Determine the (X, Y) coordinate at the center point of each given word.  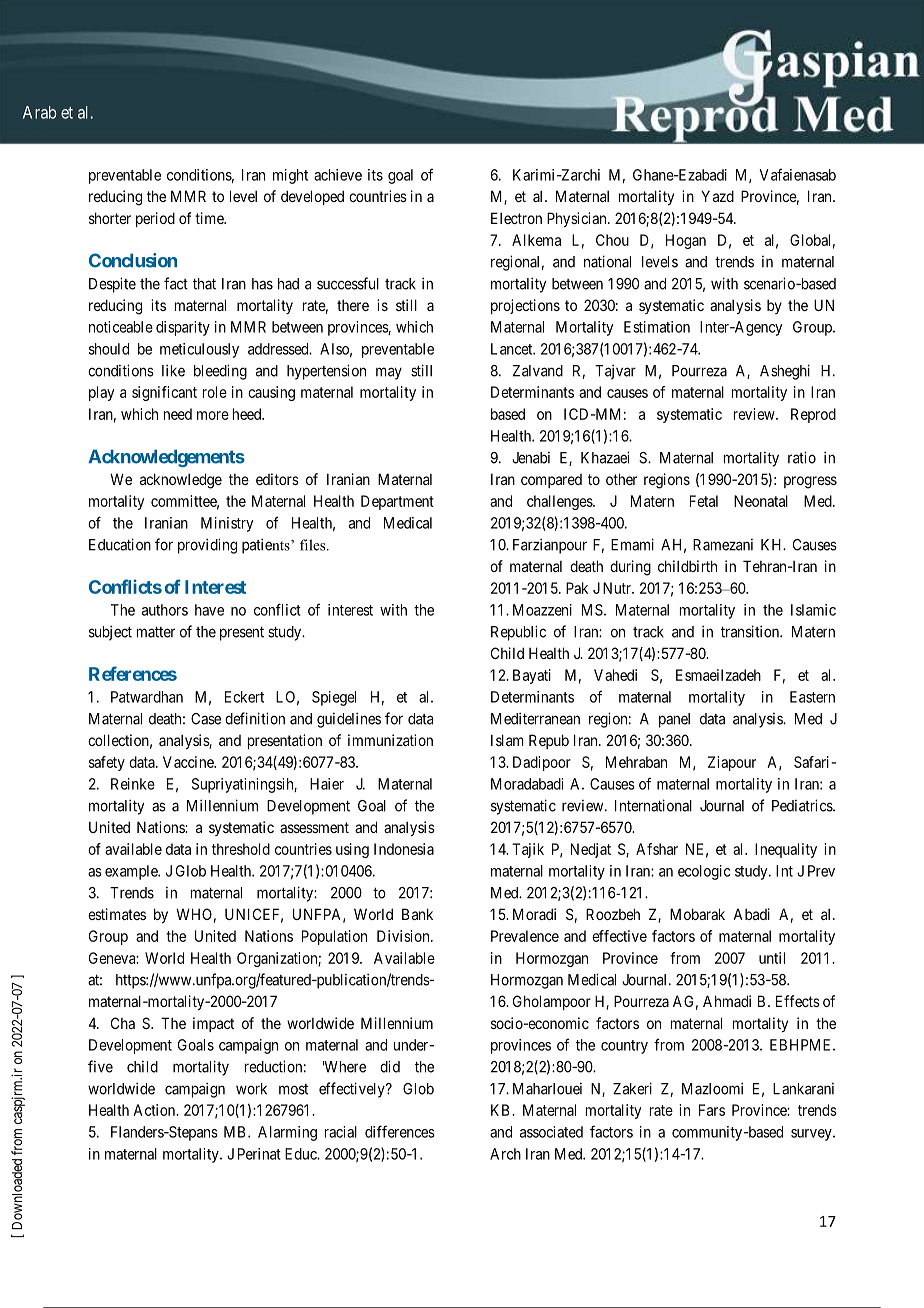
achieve (338, 175)
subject (110, 633)
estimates (117, 914)
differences (400, 1131)
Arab (40, 112)
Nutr (618, 588)
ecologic (704, 872)
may (389, 373)
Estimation (657, 327)
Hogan (686, 241)
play (101, 393)
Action (155, 1110)
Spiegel (334, 698)
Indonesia (404, 849)
